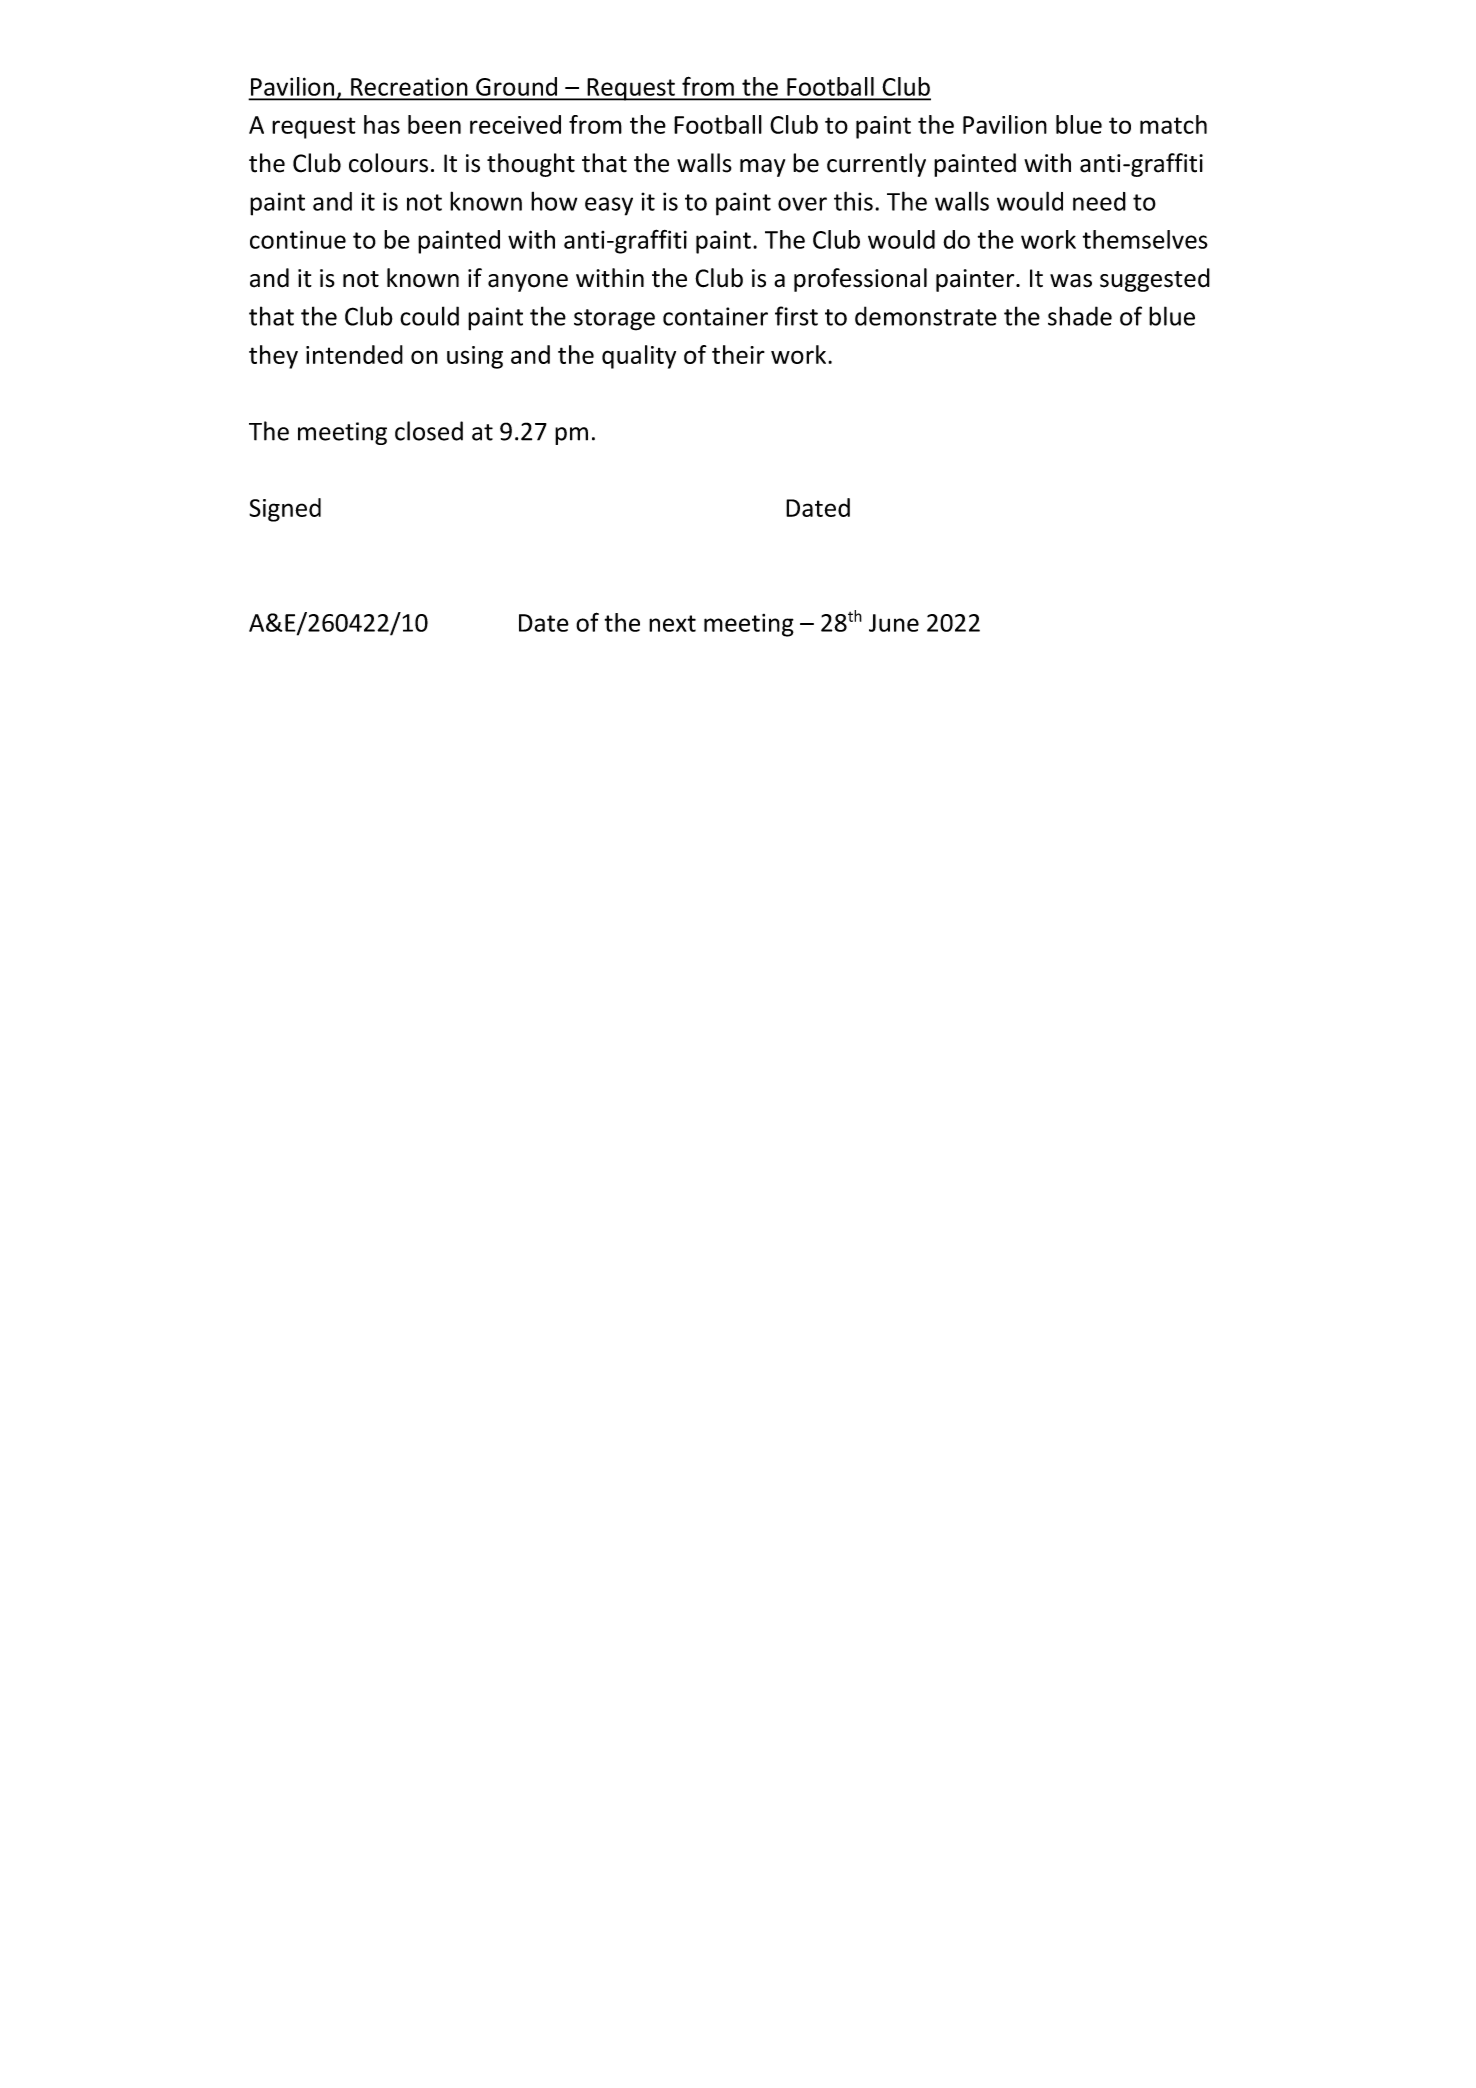 The image size is (1476, 2088). Describe the element at coordinates (762, 168) in the page. I see `may` at that location.
